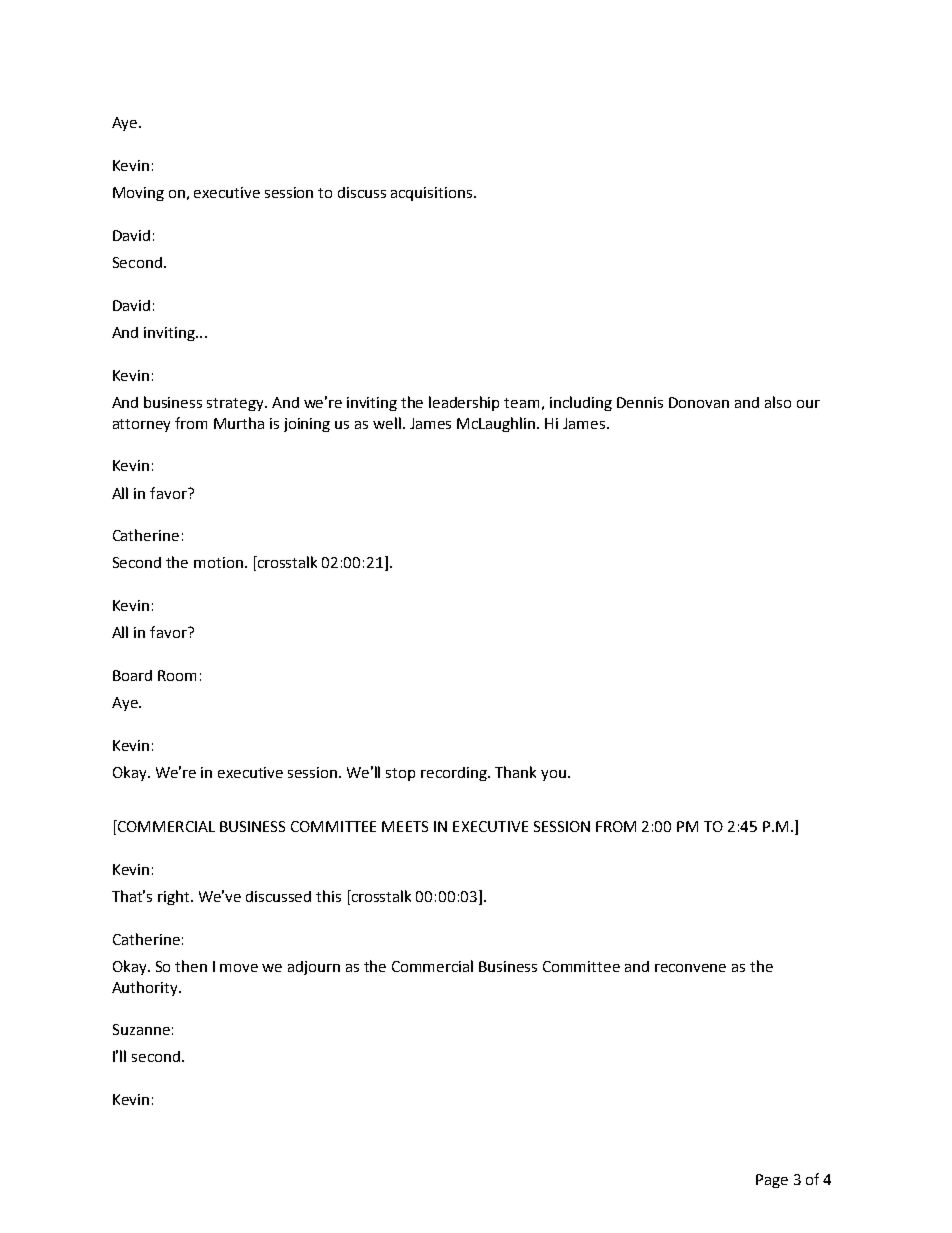 Image resolution: width=952 pixels, height=1233 pixels. Describe the element at coordinates (141, 1029) in the image. I see `Suzanne` at that location.
